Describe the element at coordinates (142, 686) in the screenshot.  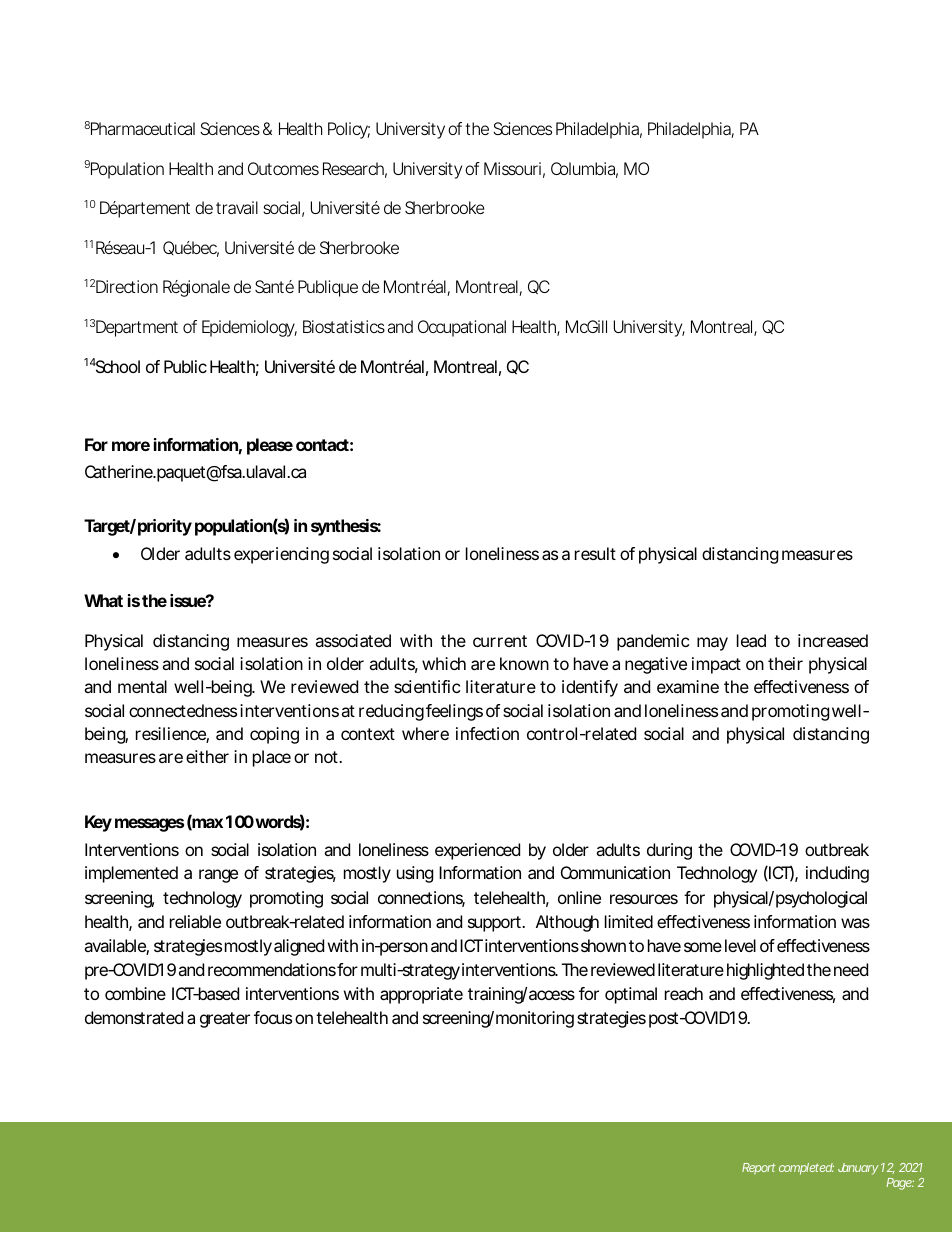
I see `mental` at that location.
